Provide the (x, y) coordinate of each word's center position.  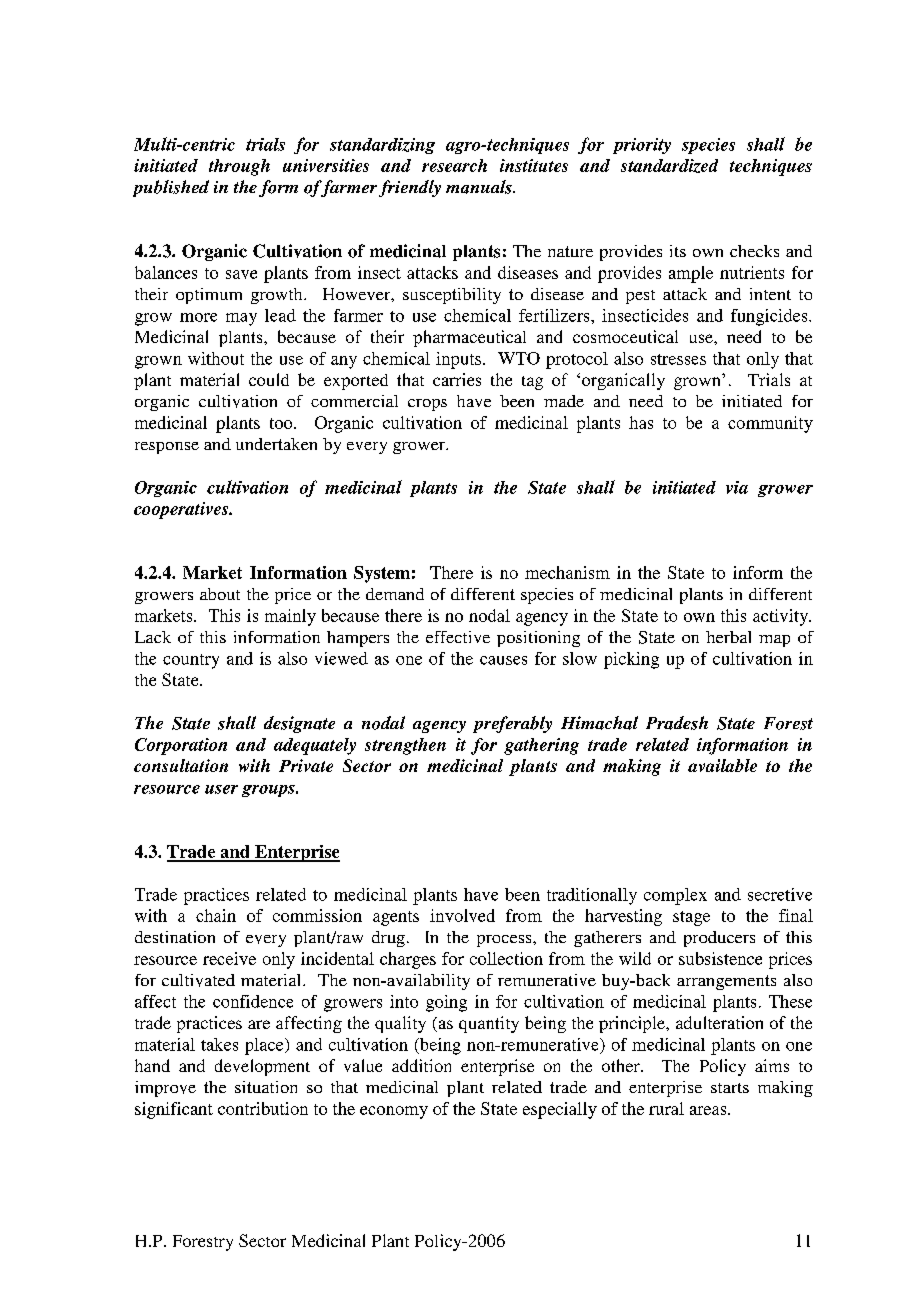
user (221, 789)
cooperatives (182, 510)
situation (266, 1087)
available (722, 765)
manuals (480, 187)
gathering (541, 746)
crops (427, 405)
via (737, 487)
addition (421, 1065)
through (239, 167)
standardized (669, 166)
